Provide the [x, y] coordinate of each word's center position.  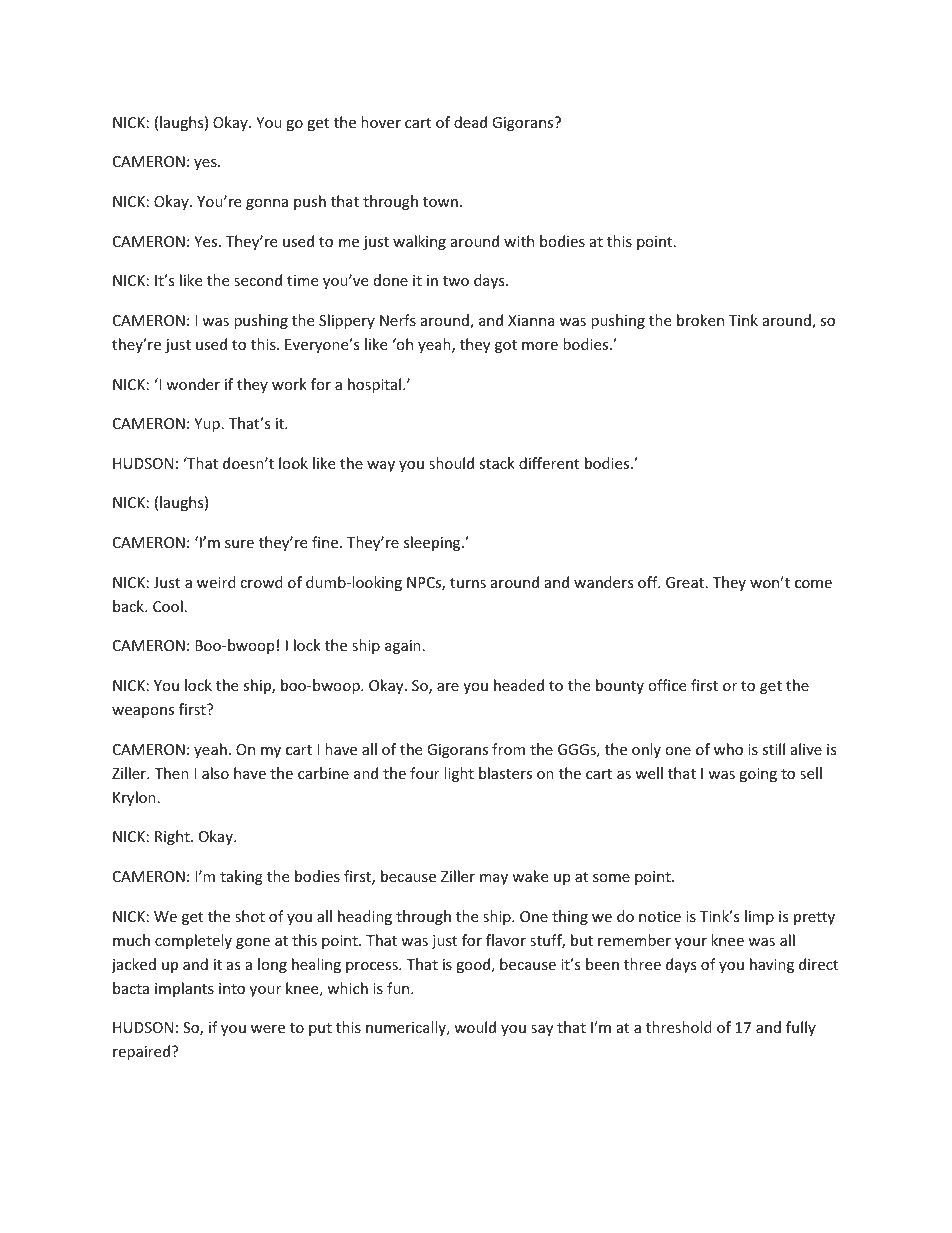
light [459, 774]
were [268, 1029]
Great [685, 582]
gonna [267, 204]
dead [470, 122]
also [215, 773]
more [540, 346]
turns [468, 583]
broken [700, 320]
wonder [193, 384]
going [758, 775]
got [506, 346]
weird [216, 582]
